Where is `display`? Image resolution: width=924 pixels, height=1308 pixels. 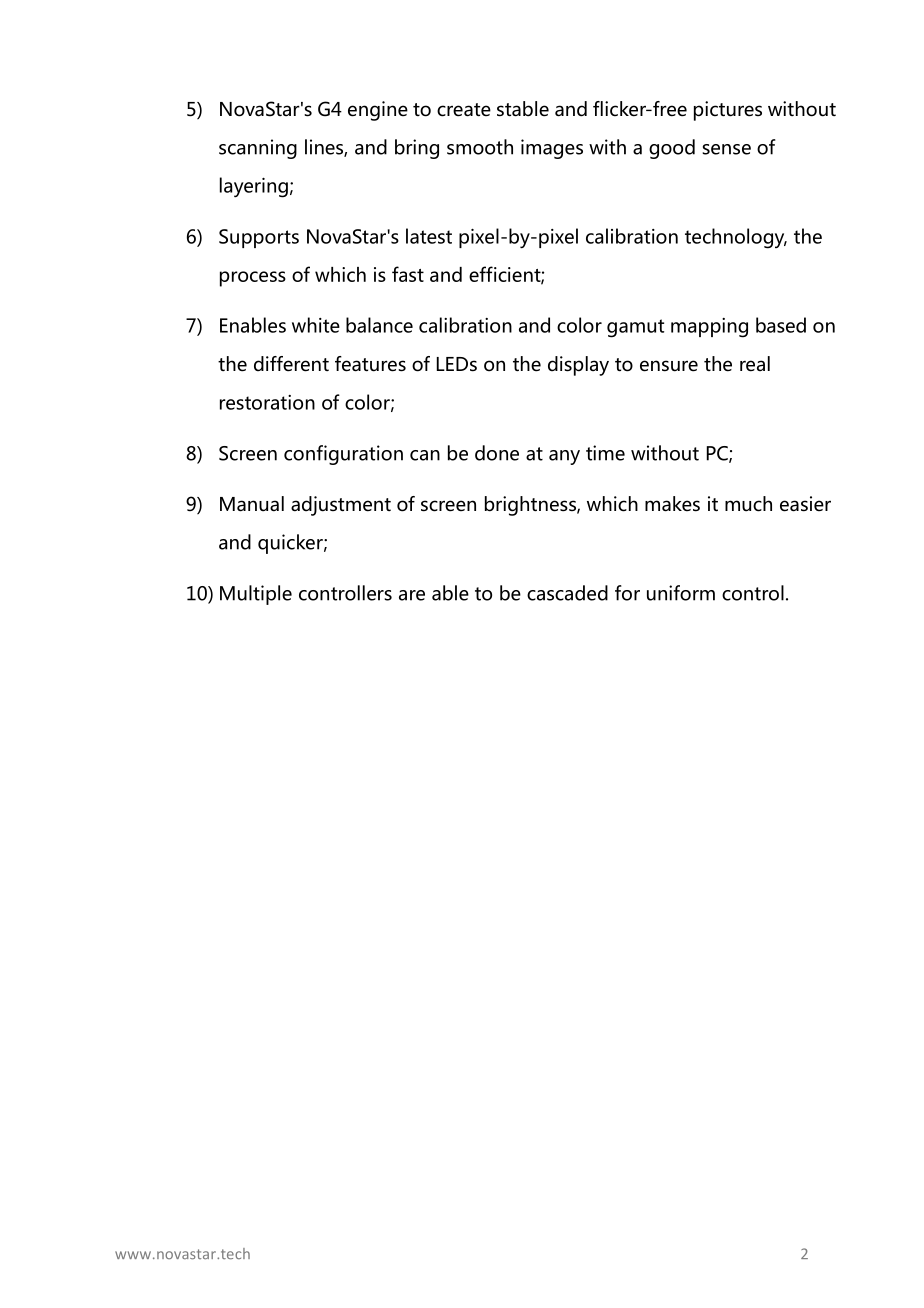 display is located at coordinates (578, 366).
